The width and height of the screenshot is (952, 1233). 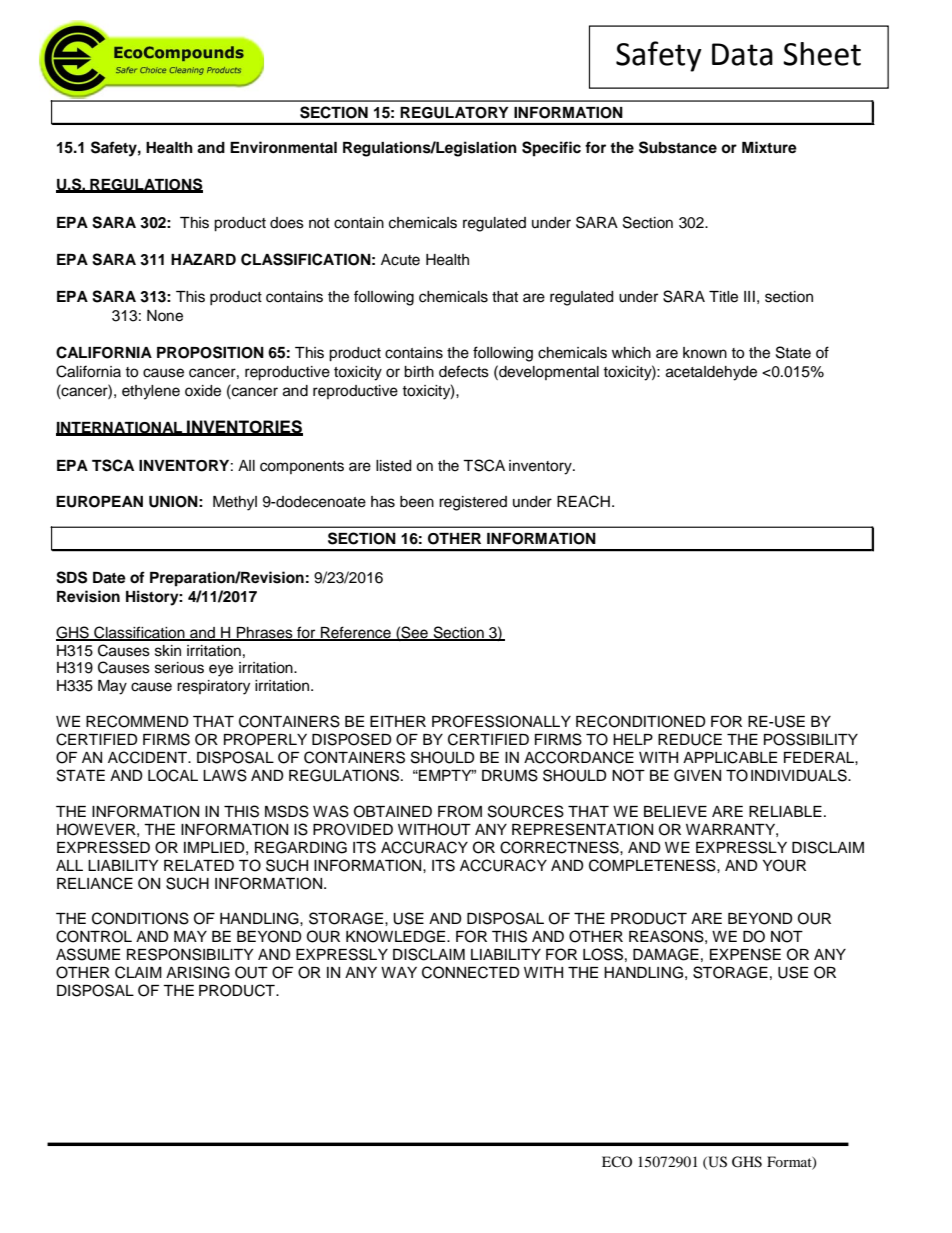 What do you see at coordinates (711, 373) in the screenshot?
I see `acetaldehyde` at bounding box center [711, 373].
